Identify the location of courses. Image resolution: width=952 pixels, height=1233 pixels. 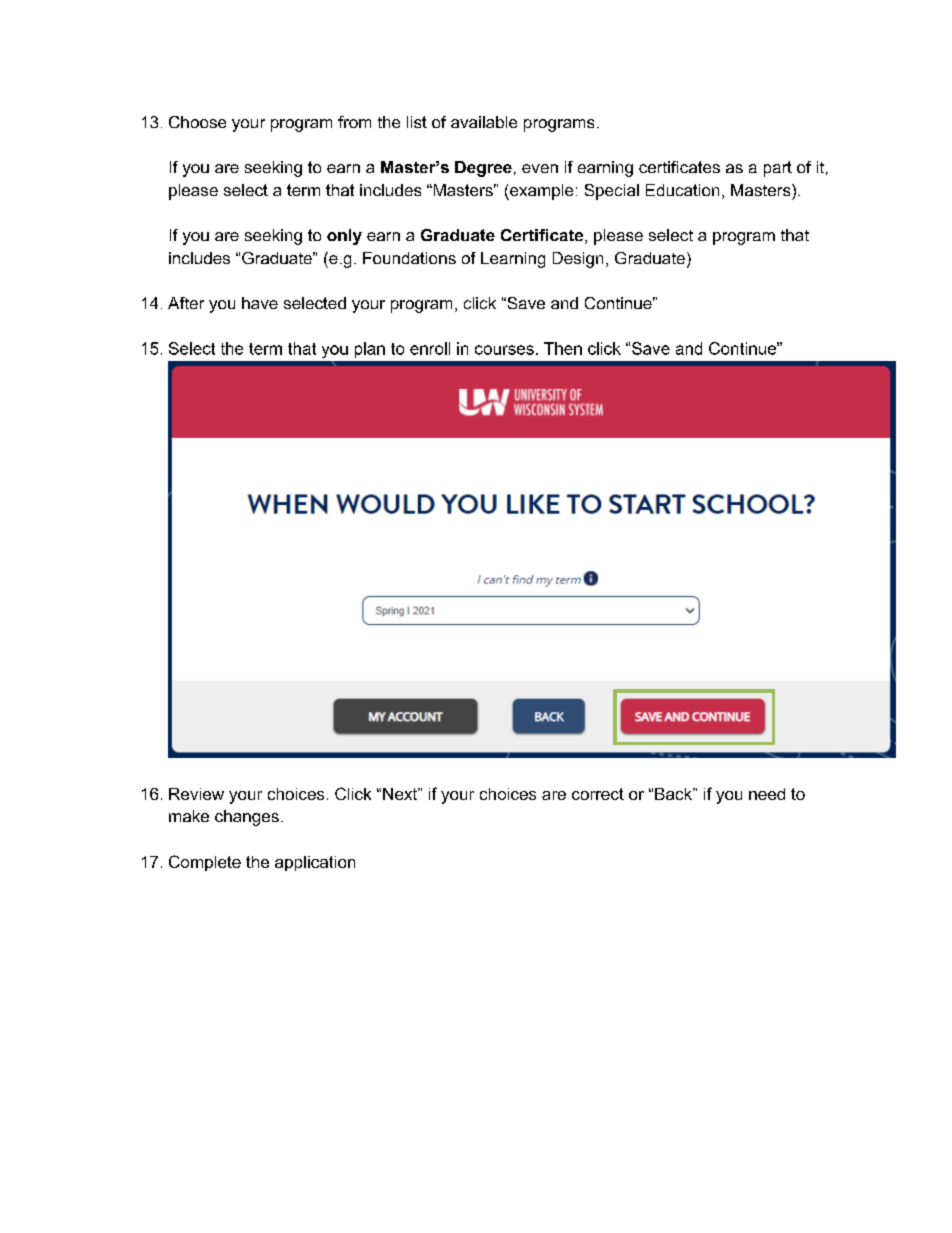
(504, 350).
